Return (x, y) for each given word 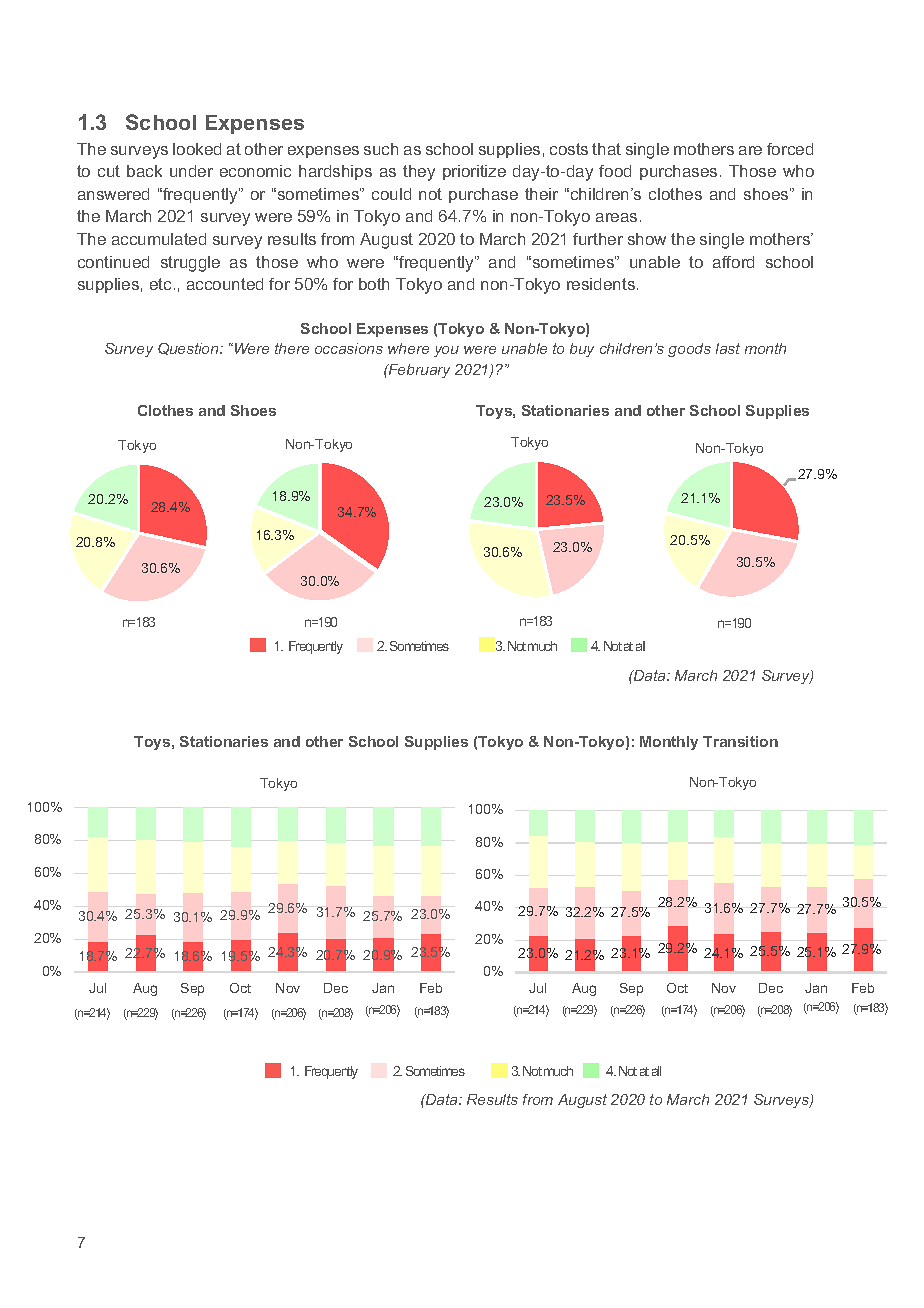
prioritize (474, 172)
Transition (740, 741)
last (728, 348)
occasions (349, 348)
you (446, 351)
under (191, 171)
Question (189, 349)
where (408, 348)
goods (689, 350)
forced (790, 149)
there (292, 348)
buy (582, 350)
